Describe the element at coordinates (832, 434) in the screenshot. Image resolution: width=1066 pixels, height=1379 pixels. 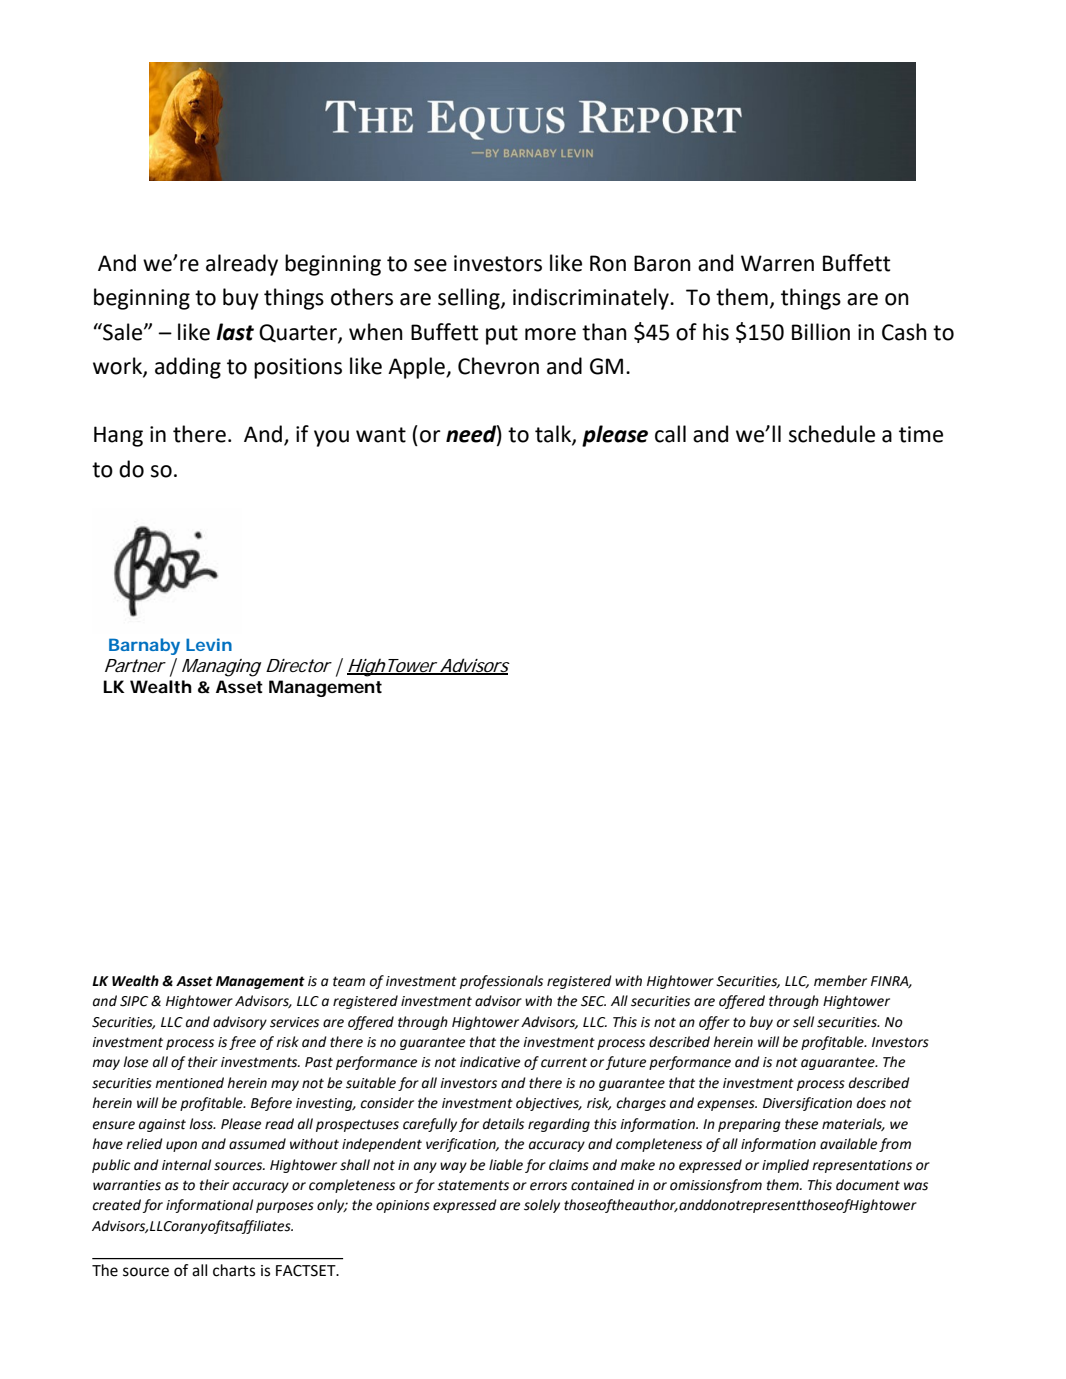
I see `schedule` at that location.
